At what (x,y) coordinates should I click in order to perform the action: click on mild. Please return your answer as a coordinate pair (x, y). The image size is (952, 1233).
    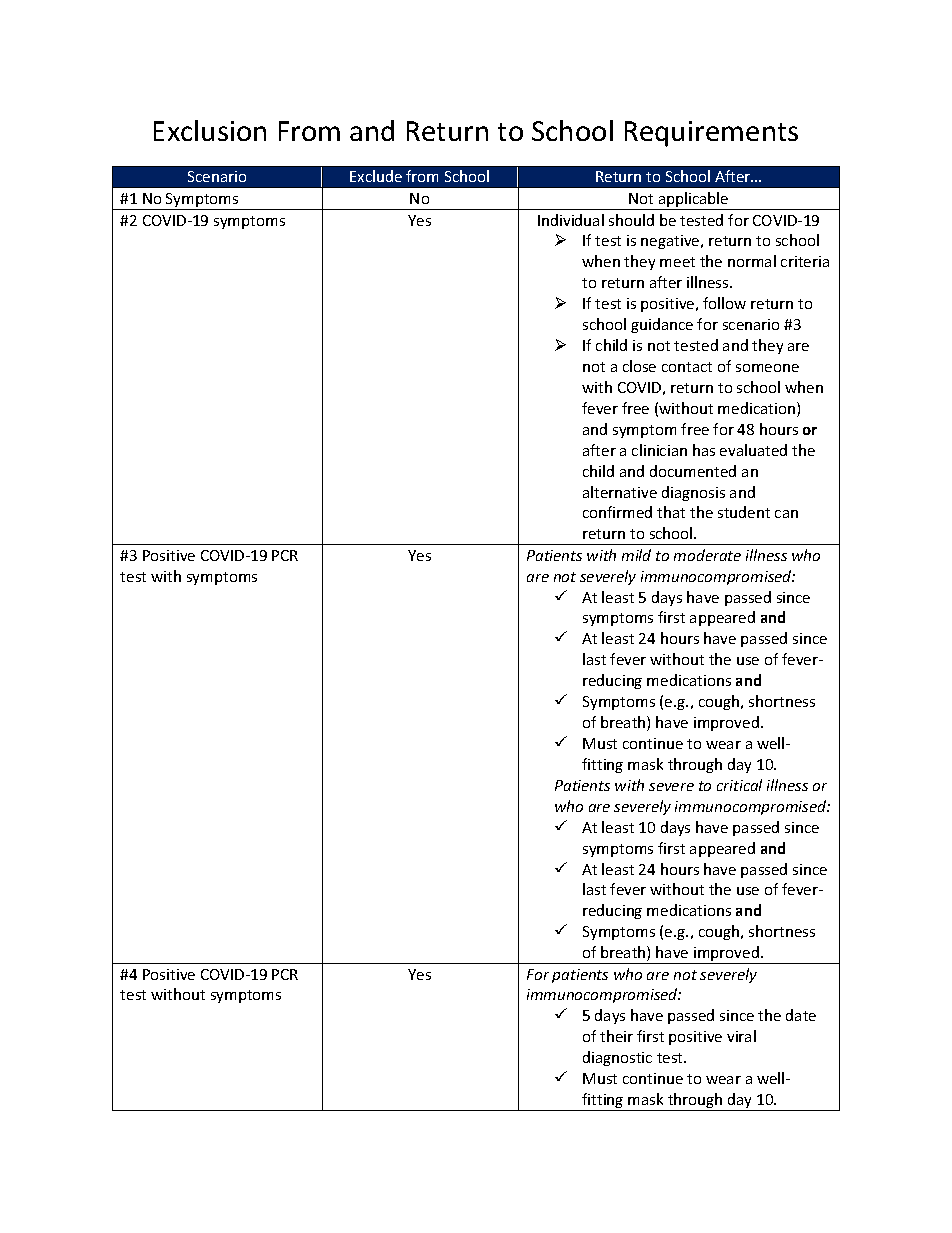
    Looking at the image, I should click on (636, 555).
